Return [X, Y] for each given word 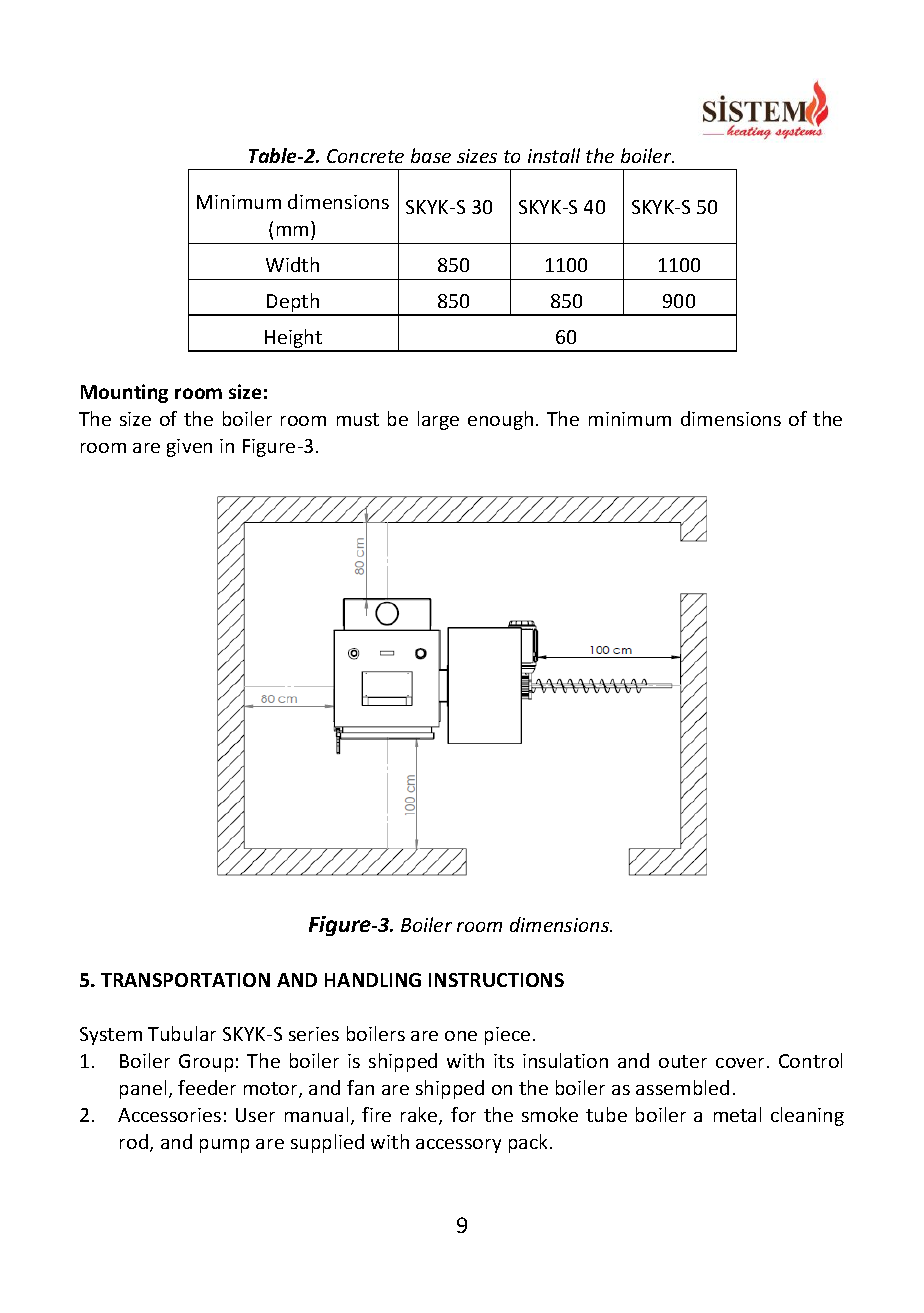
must [358, 419]
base [431, 155]
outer [683, 1061]
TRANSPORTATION [185, 980]
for [463, 1114]
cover [740, 1063]
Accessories [169, 1115]
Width [292, 264]
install [554, 155]
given [189, 448]
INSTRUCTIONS [496, 980]
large [438, 420]
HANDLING [373, 980]
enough [500, 420]
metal [737, 1114]
